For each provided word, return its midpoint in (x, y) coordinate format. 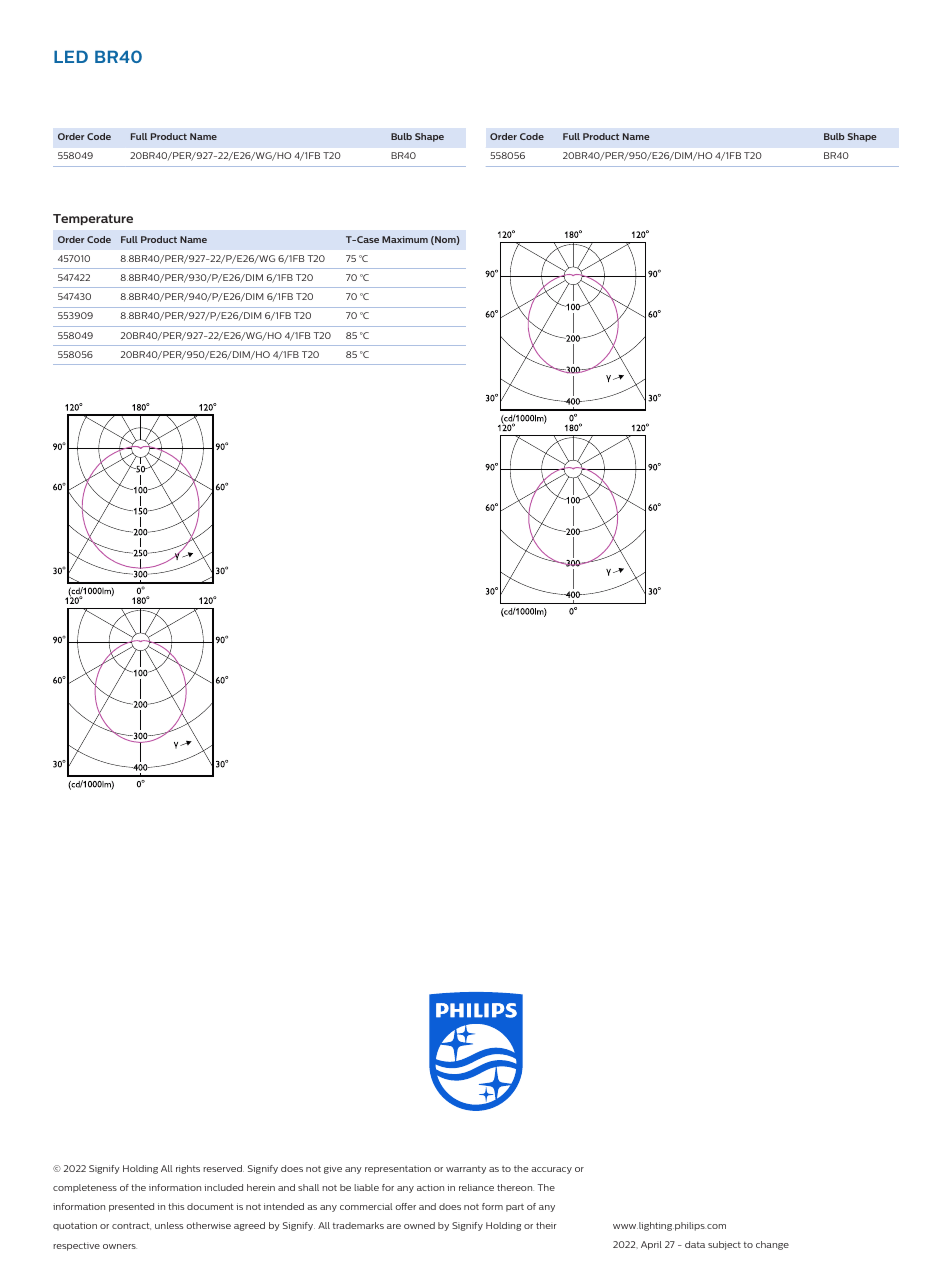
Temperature (93, 219)
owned (419, 1225)
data (695, 1244)
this (176, 1206)
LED (71, 56)
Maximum (405, 239)
